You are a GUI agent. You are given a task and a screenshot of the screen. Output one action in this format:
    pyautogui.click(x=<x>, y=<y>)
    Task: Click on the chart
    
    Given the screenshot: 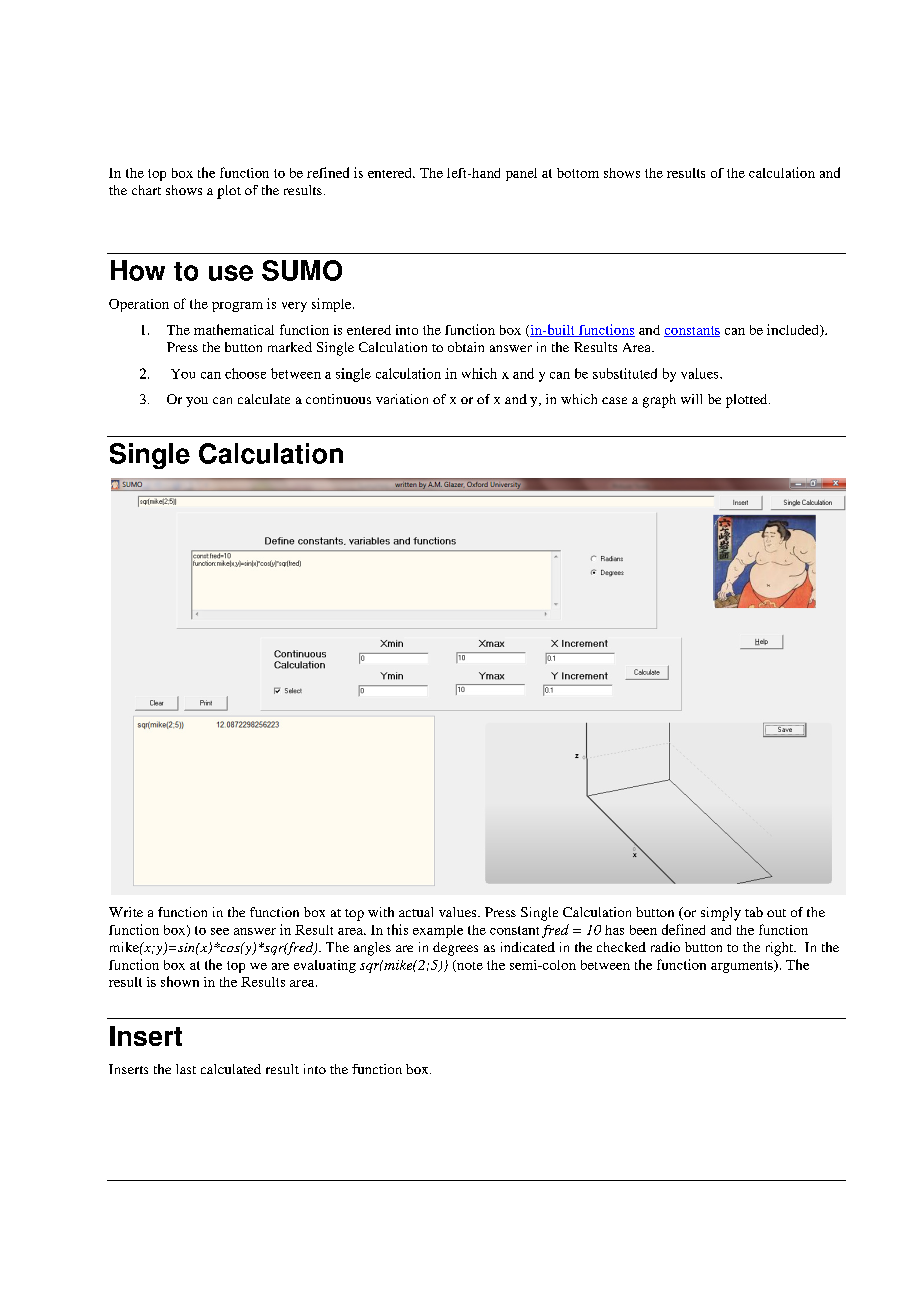 What is the action you would take?
    pyautogui.click(x=146, y=190)
